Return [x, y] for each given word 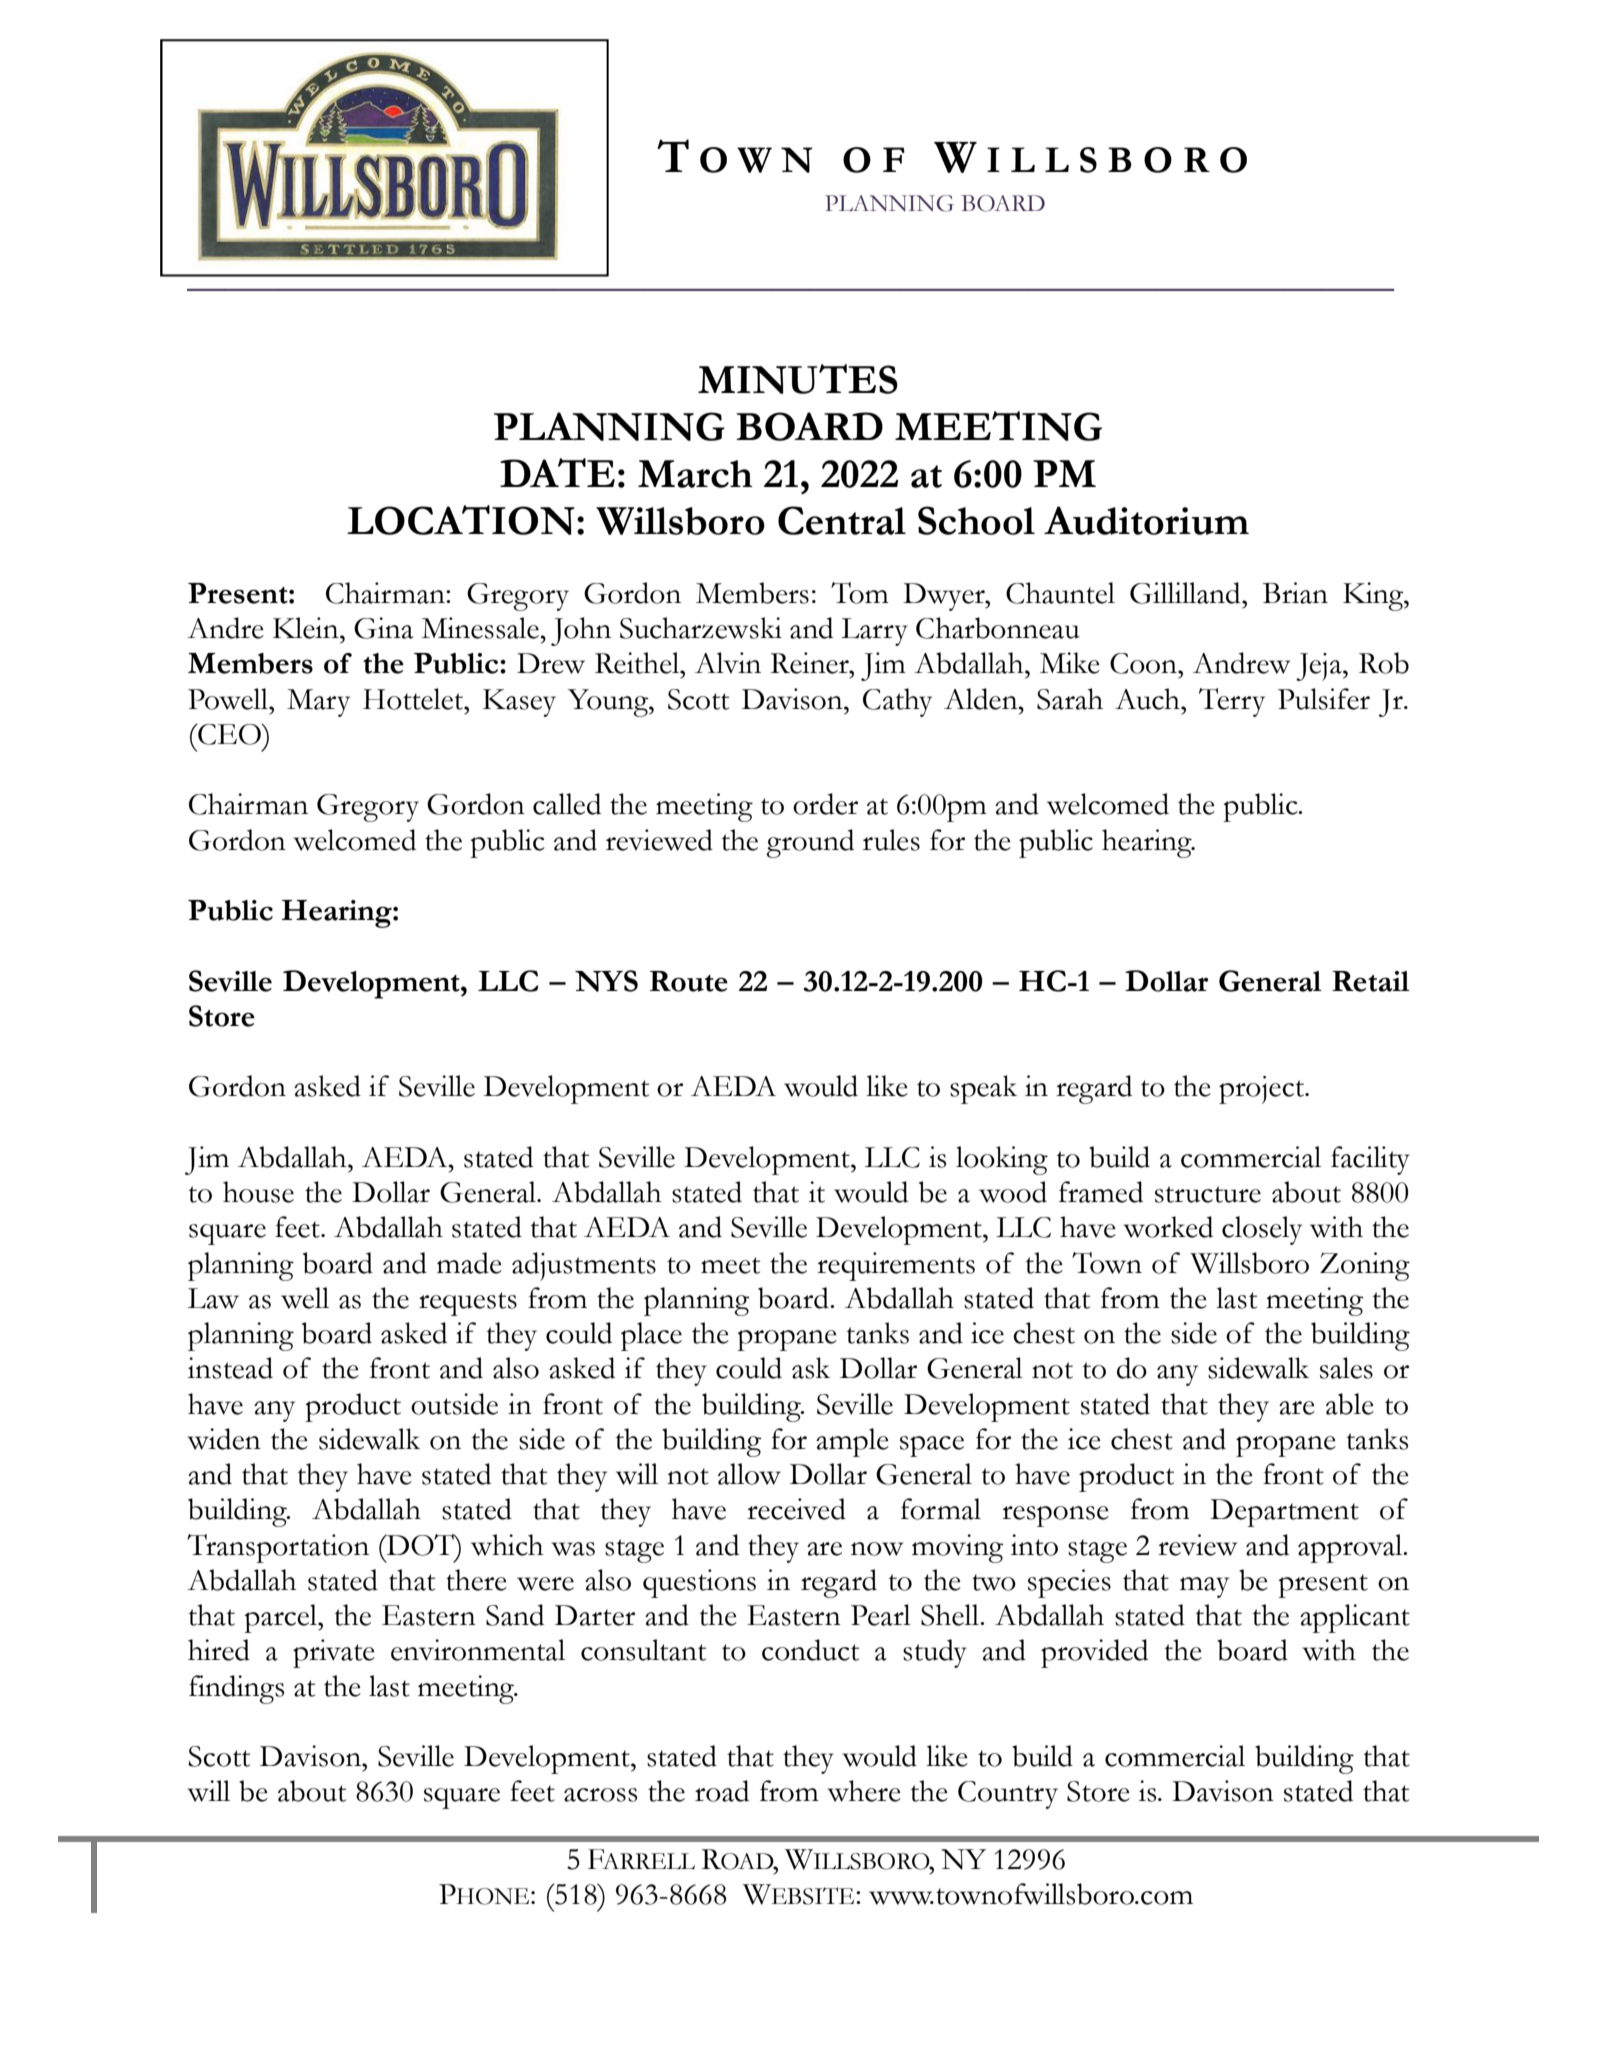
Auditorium [1146, 520]
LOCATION [461, 520]
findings [236, 1689]
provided [1094, 1653]
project [1263, 1090]
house [258, 1192]
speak [983, 1089]
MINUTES [798, 379]
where [864, 1791]
